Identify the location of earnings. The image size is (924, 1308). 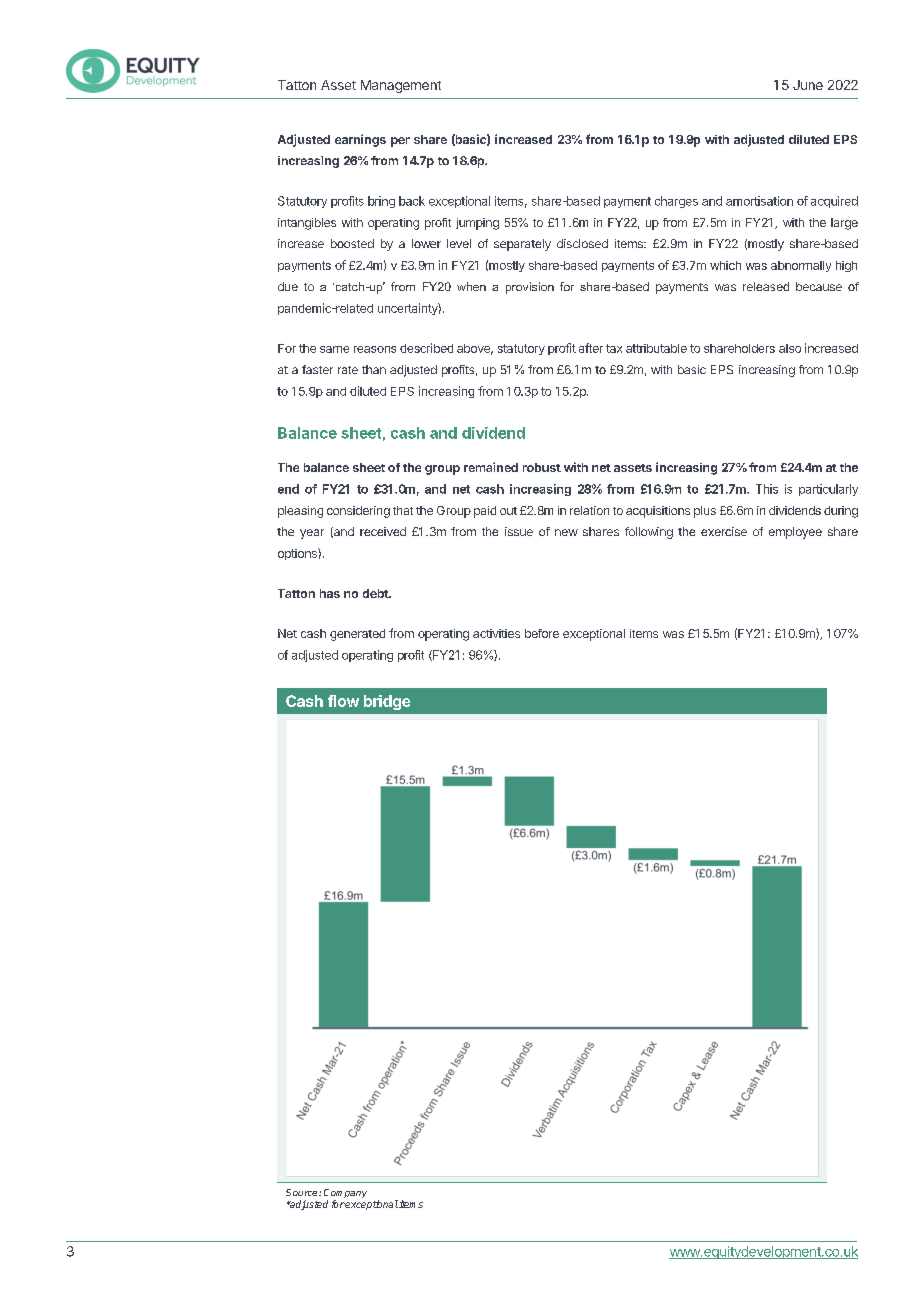
(360, 140).
